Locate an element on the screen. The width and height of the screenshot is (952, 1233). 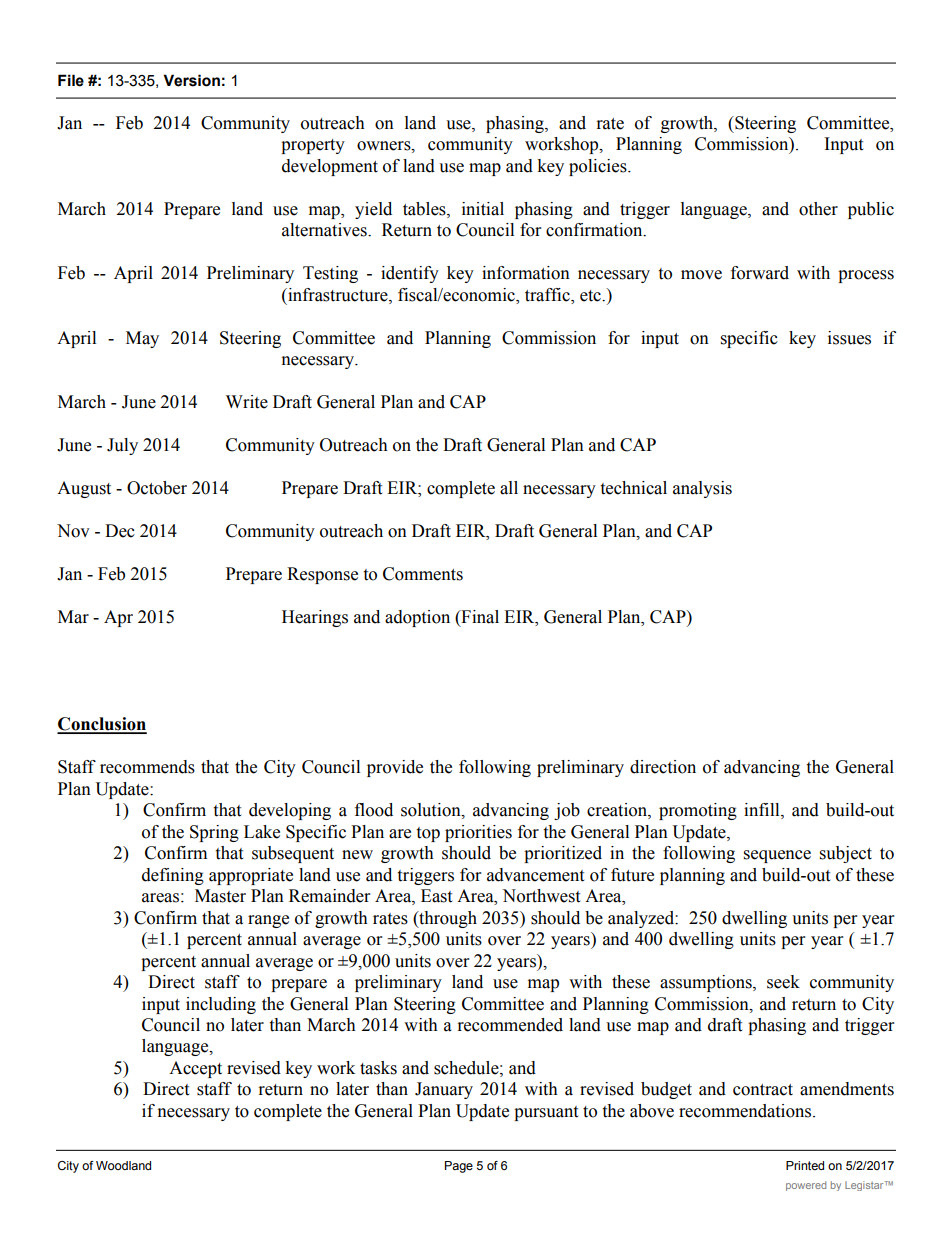
other is located at coordinates (818, 209).
